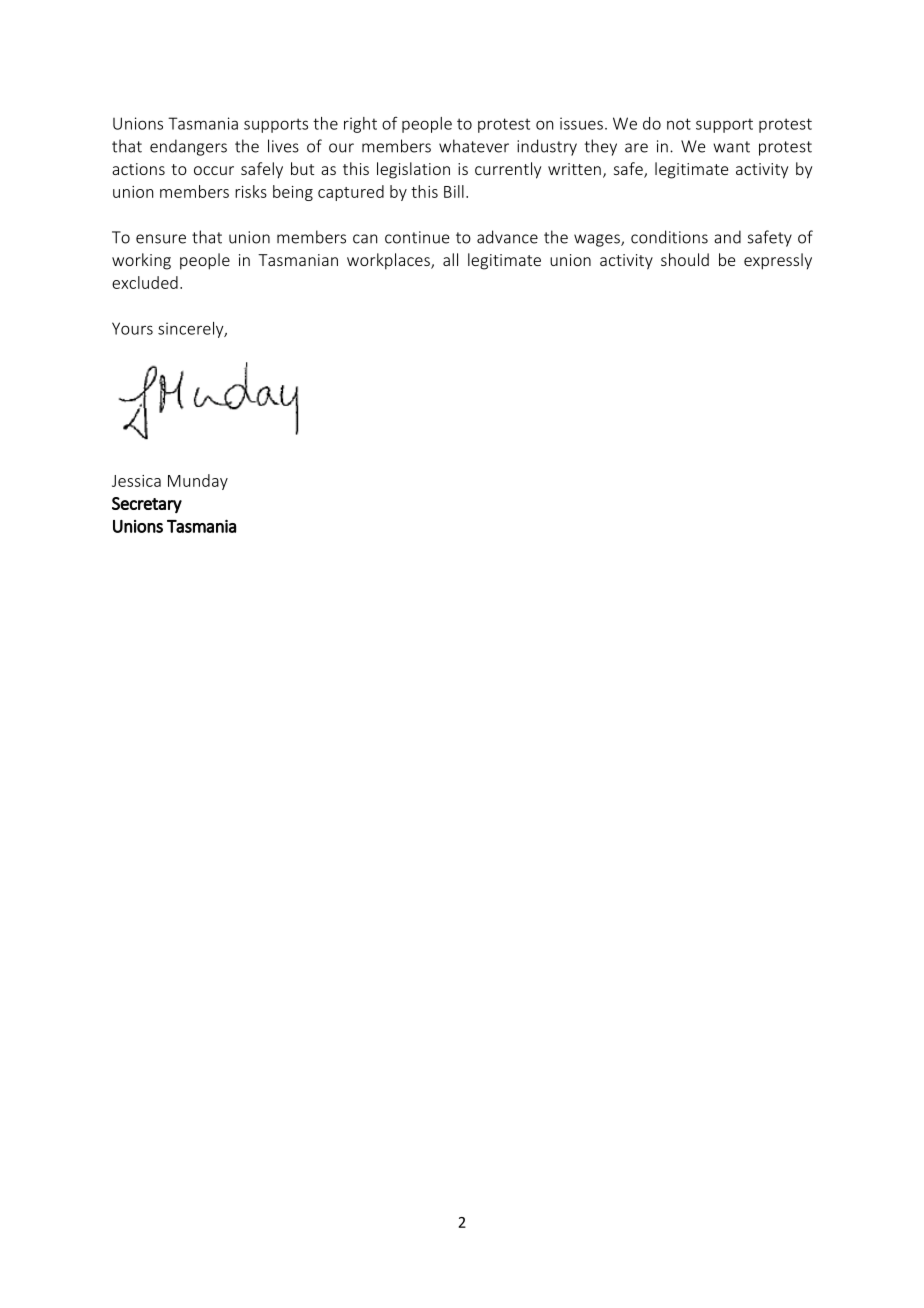  I want to click on Jessica, so click(136, 481).
